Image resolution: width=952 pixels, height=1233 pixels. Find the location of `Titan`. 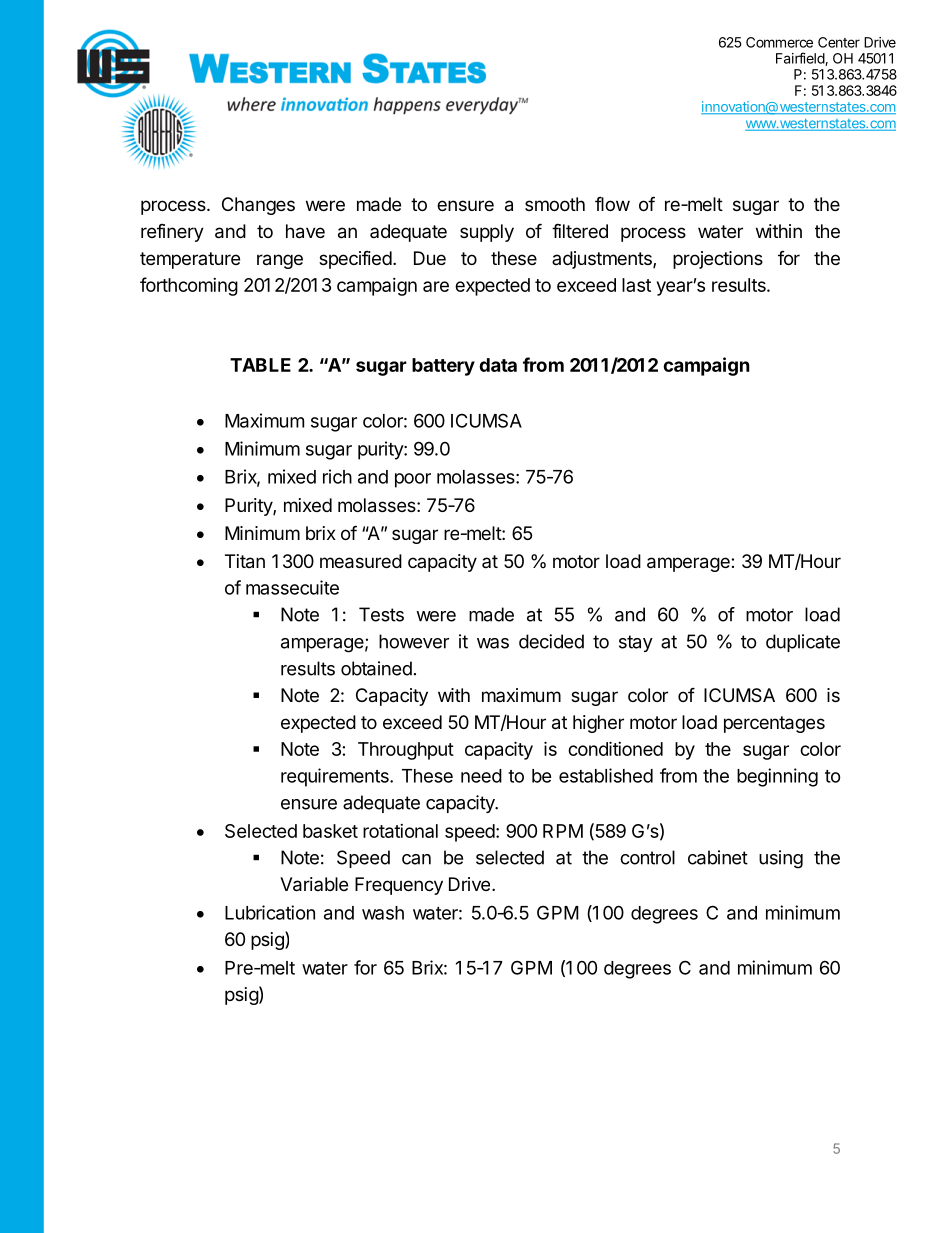

Titan is located at coordinates (245, 561).
